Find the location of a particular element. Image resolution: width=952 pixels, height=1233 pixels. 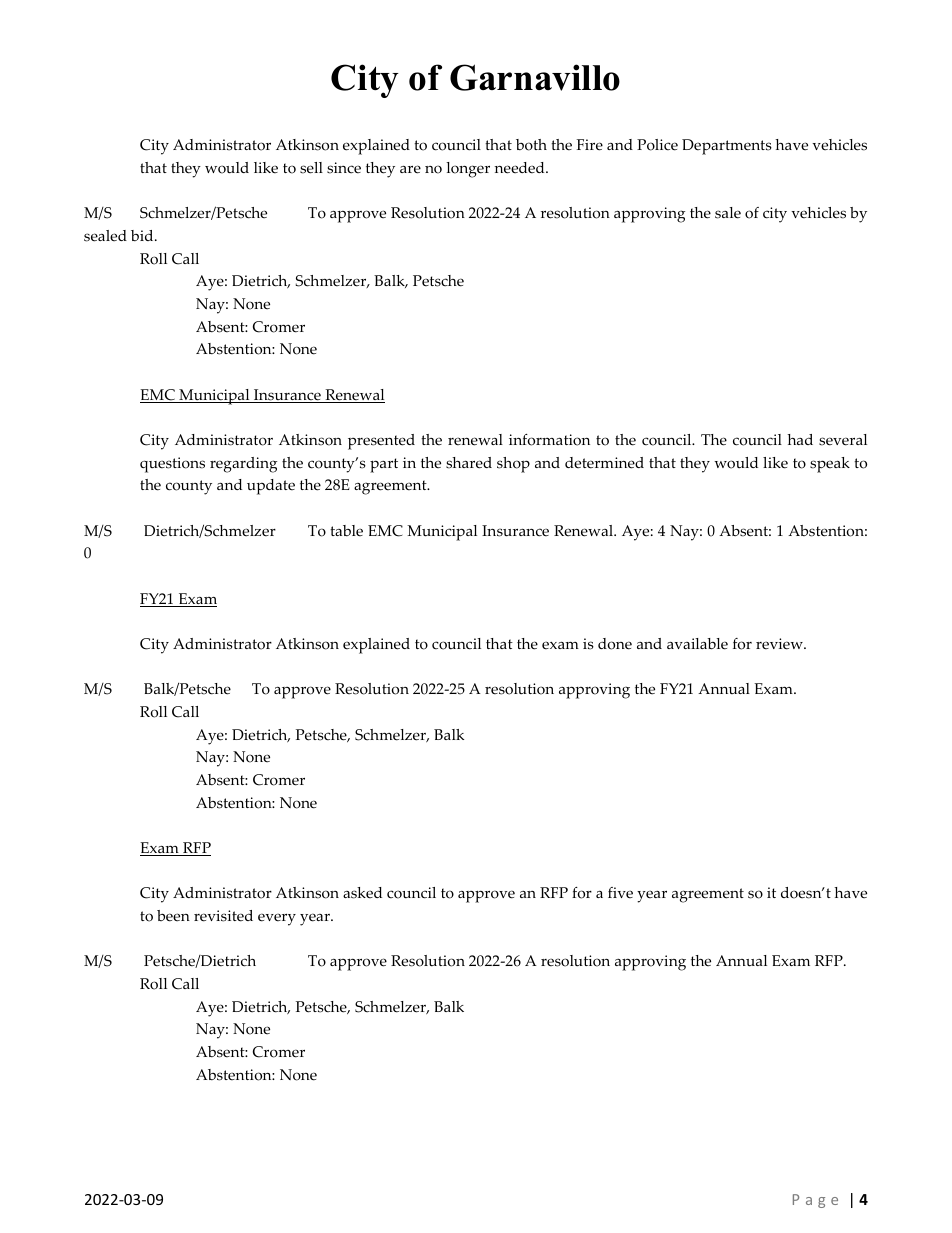

longer is located at coordinates (468, 170).
